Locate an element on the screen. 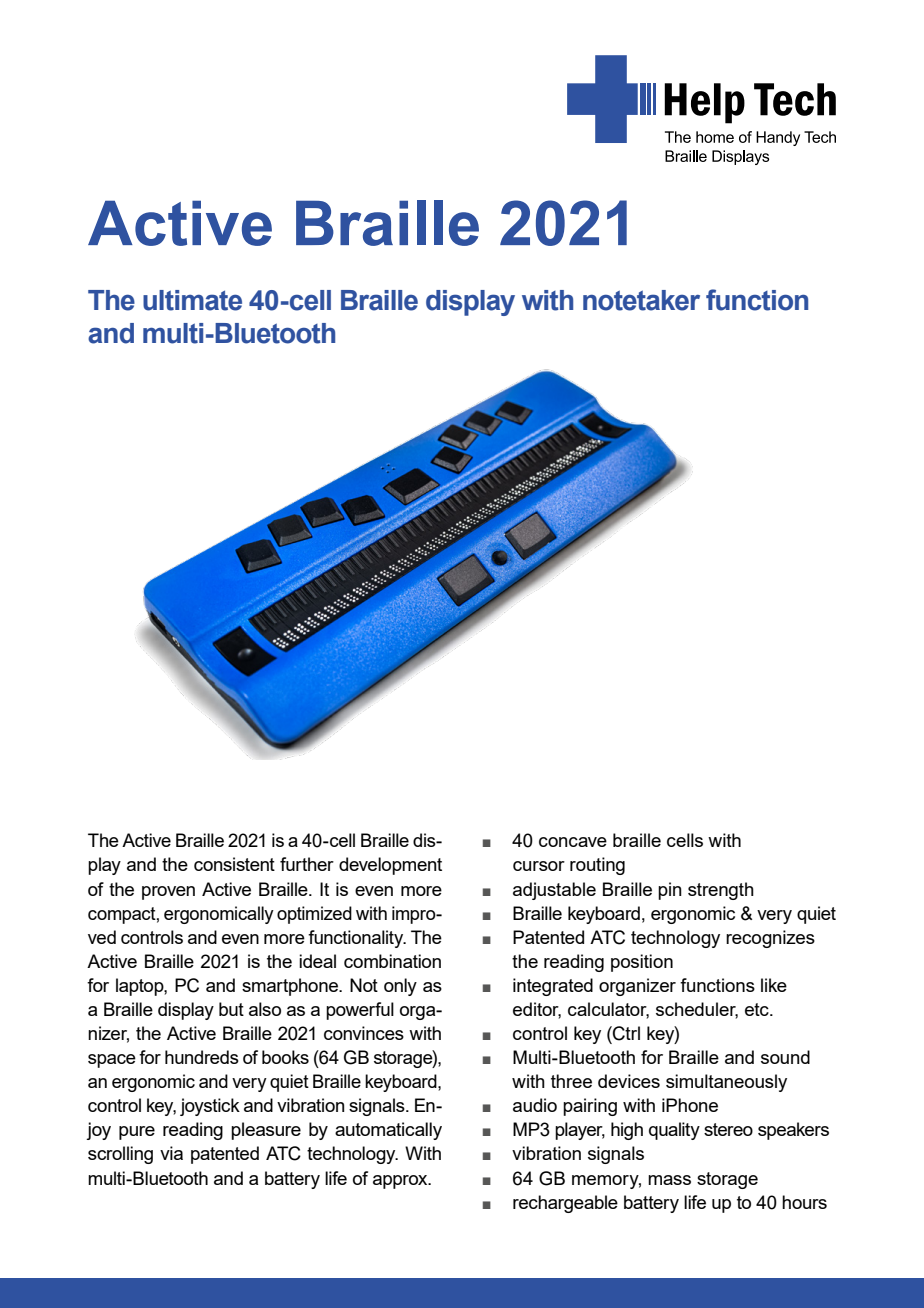 The height and width of the screenshot is (1308, 924). strength is located at coordinates (721, 891).
